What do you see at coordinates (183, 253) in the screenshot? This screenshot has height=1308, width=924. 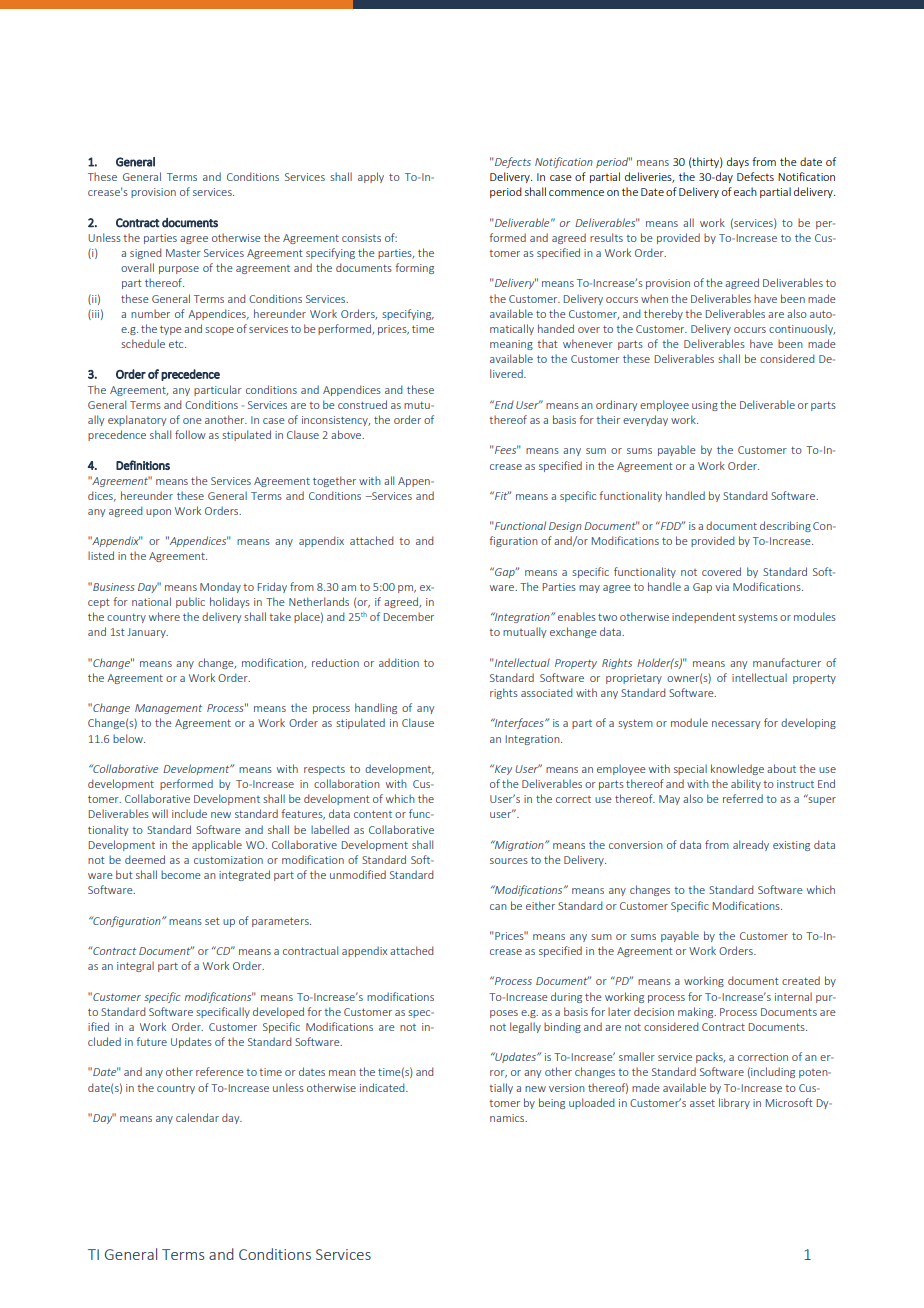 I see `Master` at bounding box center [183, 253].
